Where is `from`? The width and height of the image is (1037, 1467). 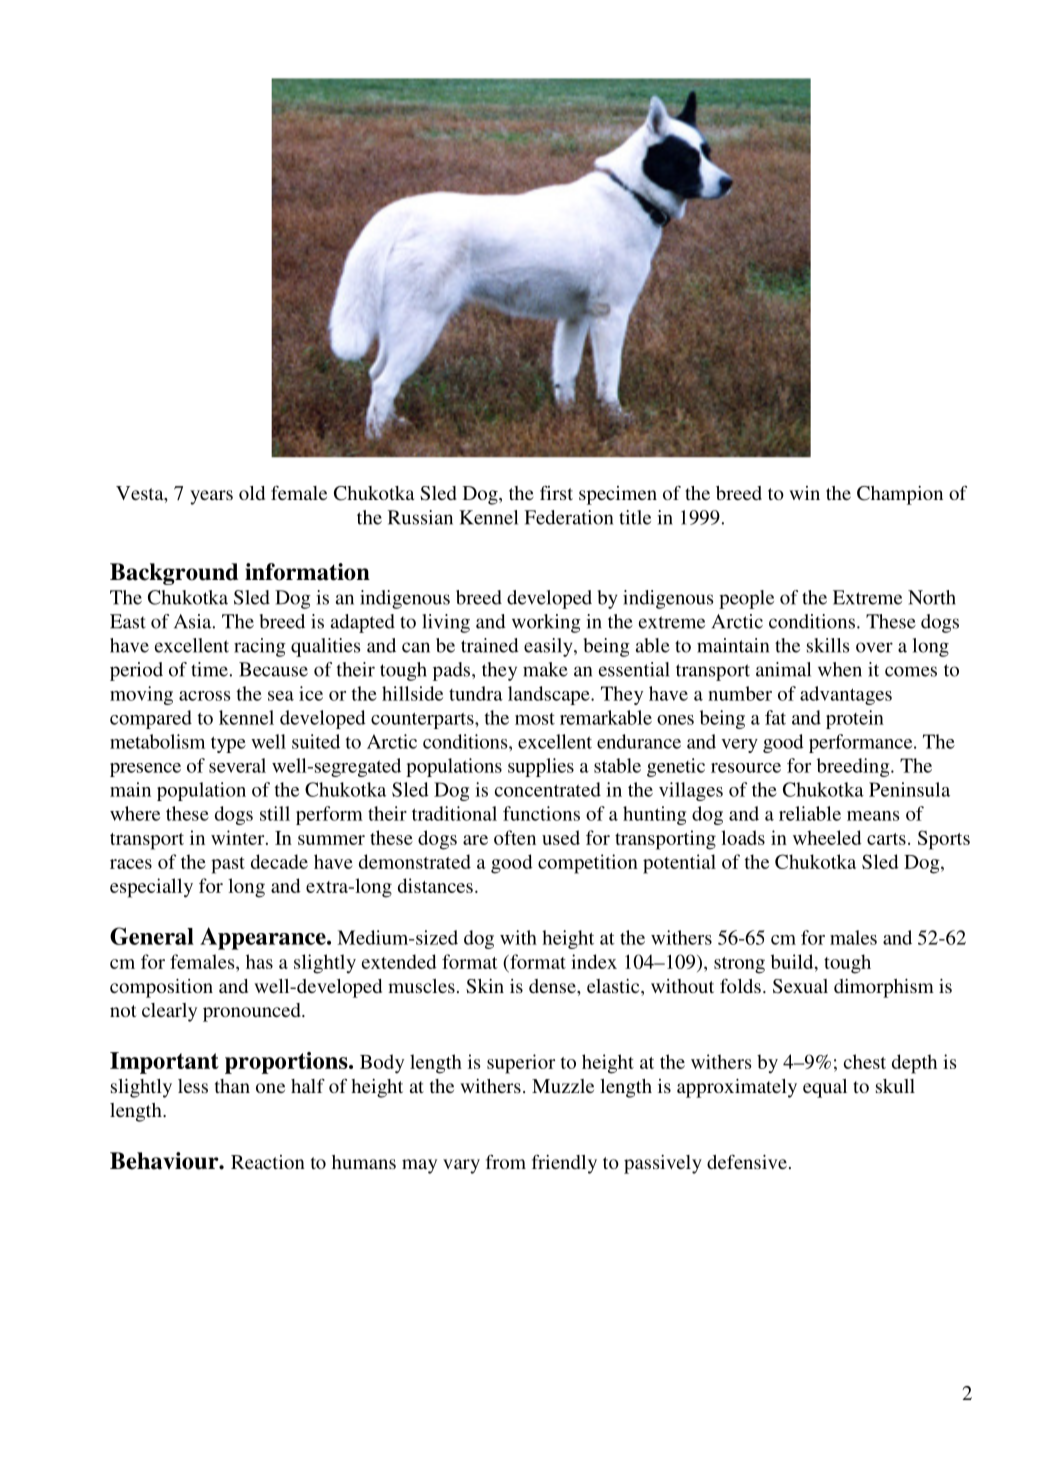
from is located at coordinates (506, 1162).
